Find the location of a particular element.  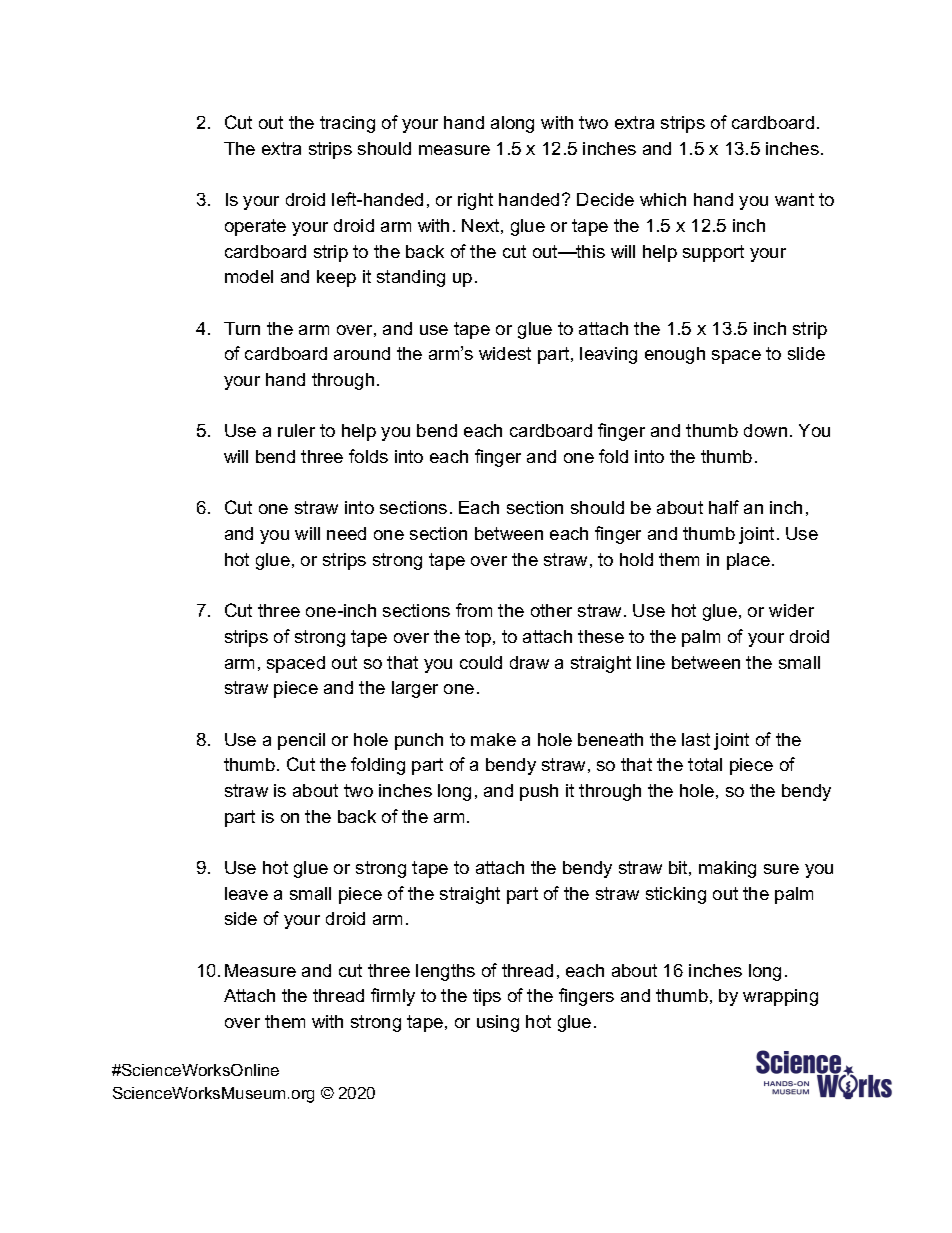

right is located at coordinates (475, 201).
